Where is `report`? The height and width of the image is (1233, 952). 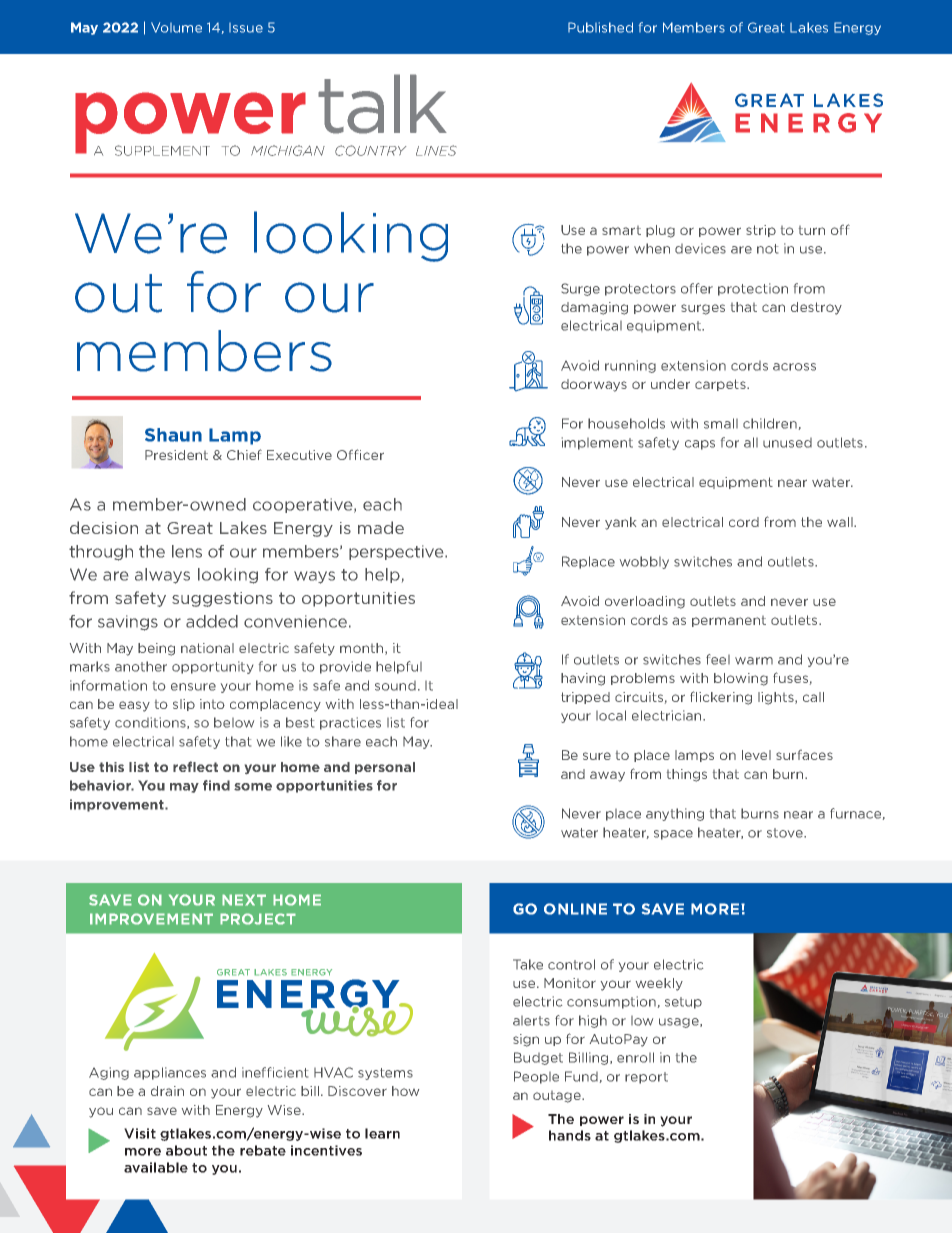
report is located at coordinates (646, 1078).
